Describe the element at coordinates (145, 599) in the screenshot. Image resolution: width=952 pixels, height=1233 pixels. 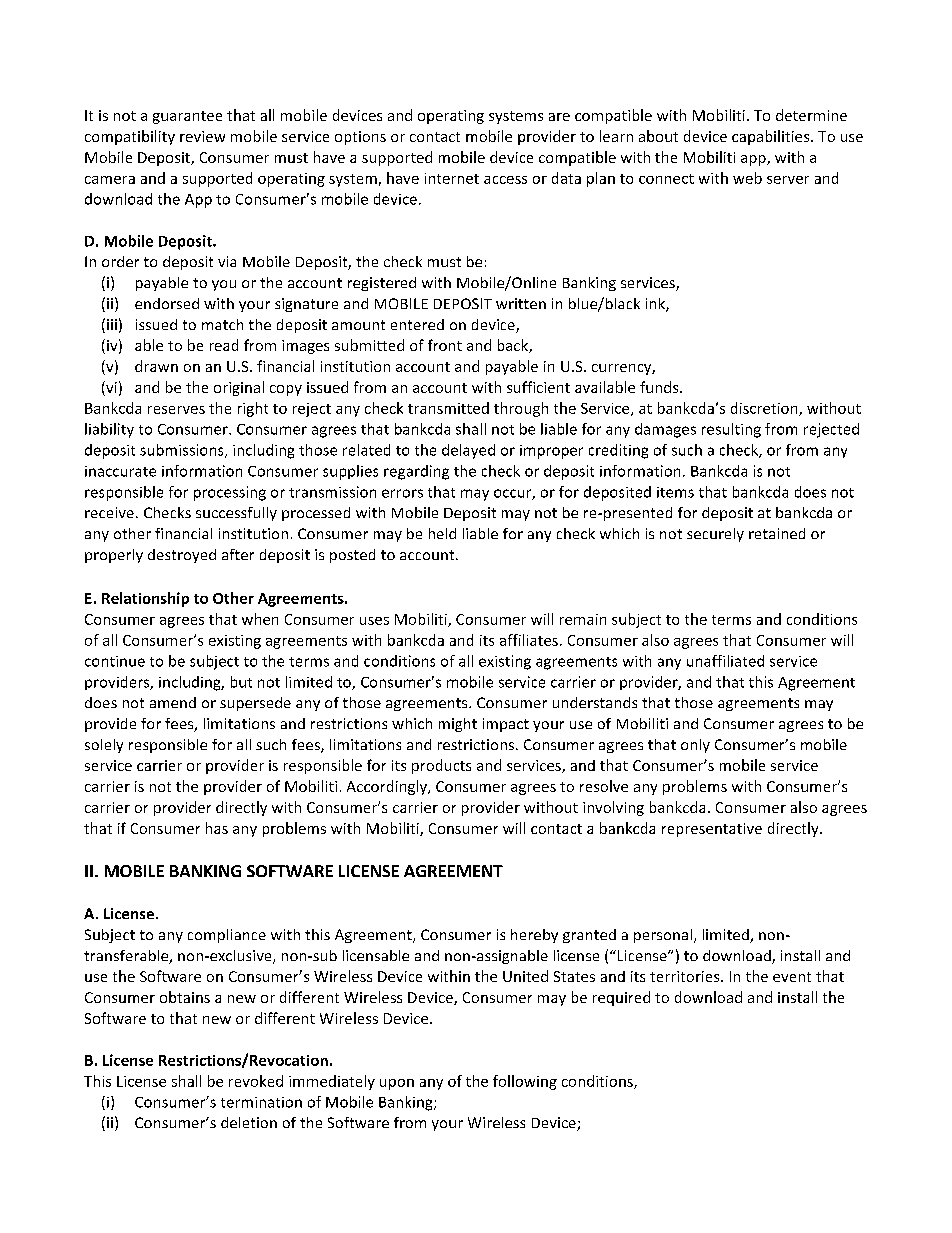
I see `Relationship` at that location.
